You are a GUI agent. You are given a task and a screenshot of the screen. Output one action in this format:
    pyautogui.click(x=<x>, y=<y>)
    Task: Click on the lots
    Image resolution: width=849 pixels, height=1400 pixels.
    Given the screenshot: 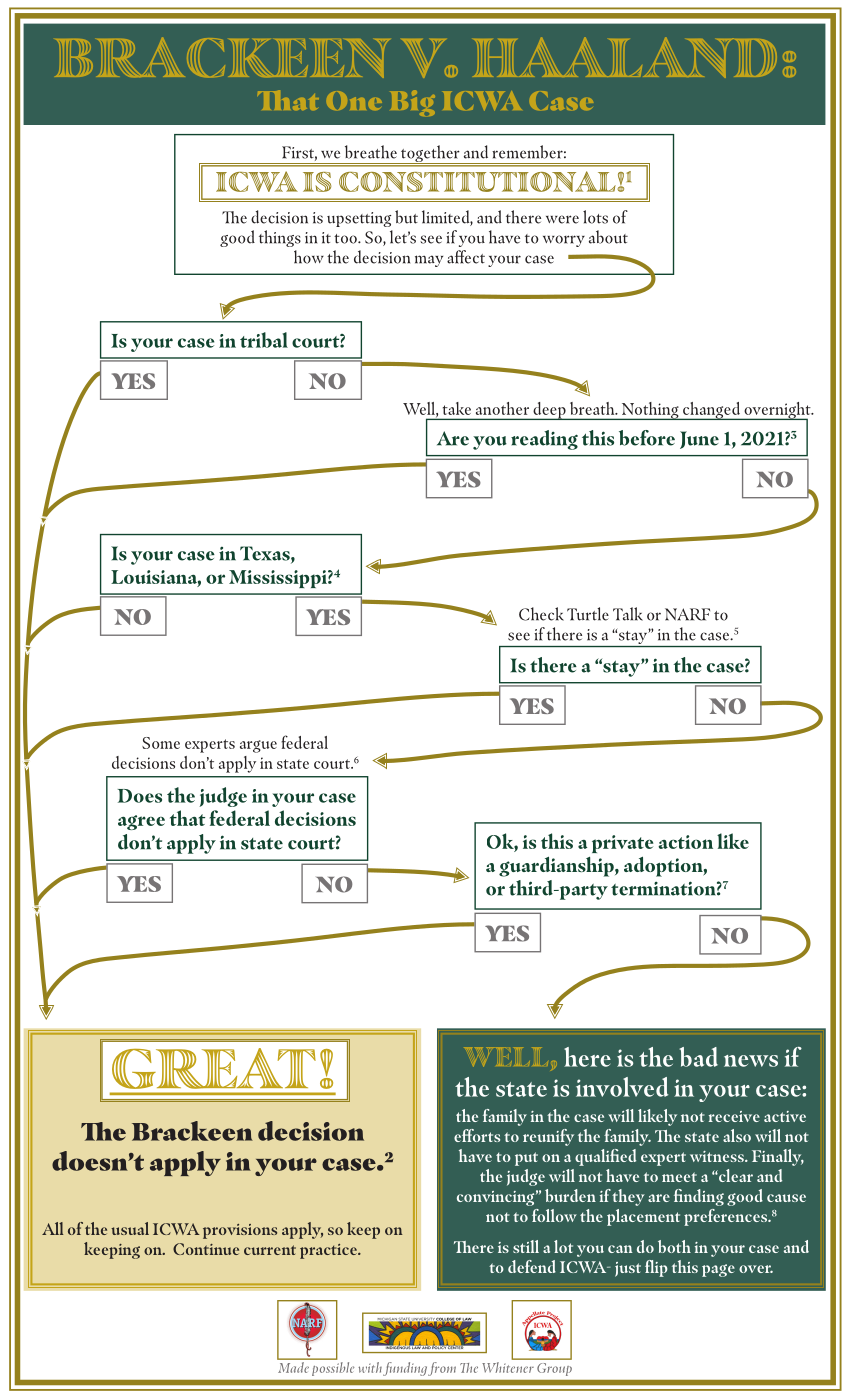 What is the action you would take?
    pyautogui.click(x=595, y=217)
